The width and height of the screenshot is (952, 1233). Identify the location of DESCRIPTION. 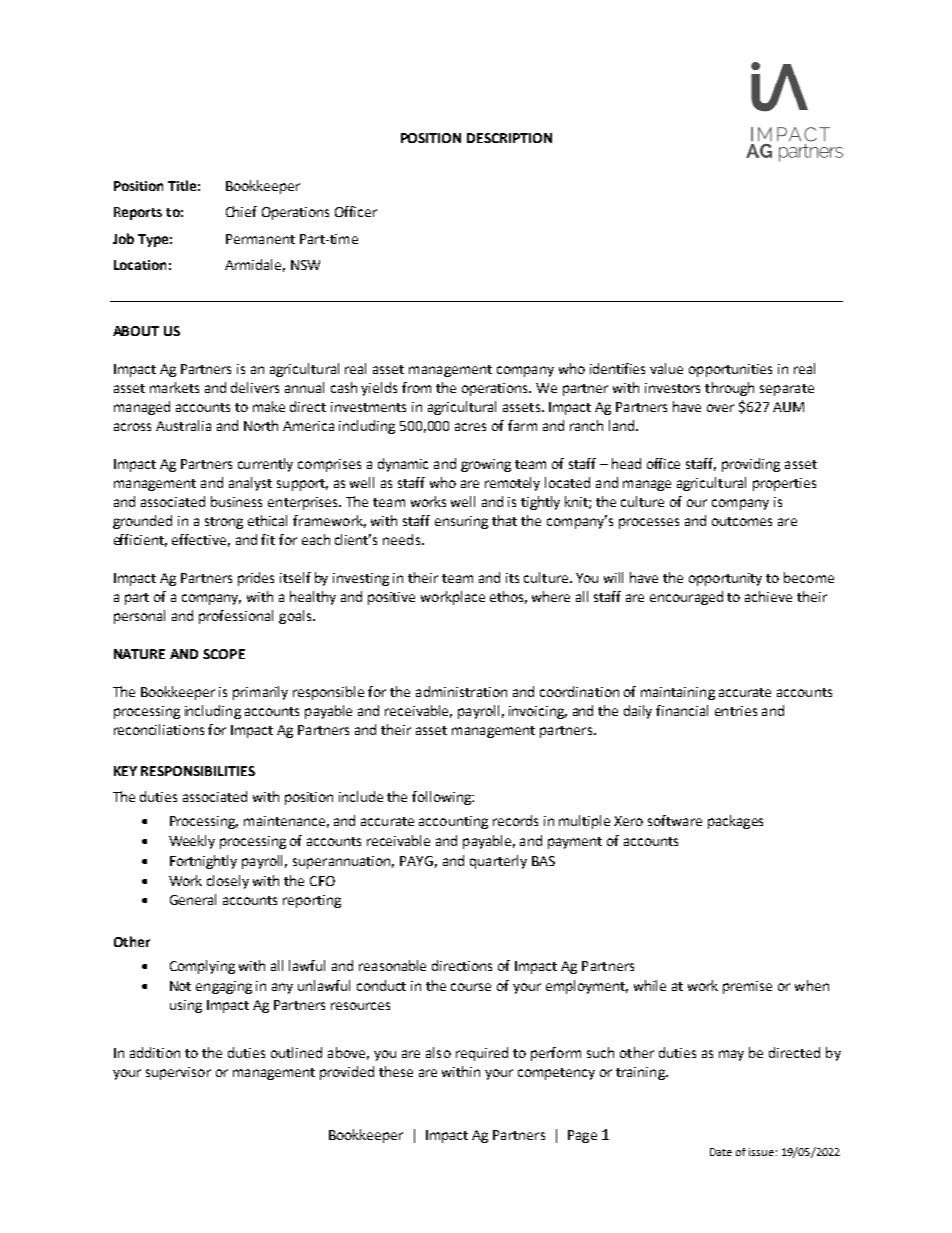
(509, 138).
